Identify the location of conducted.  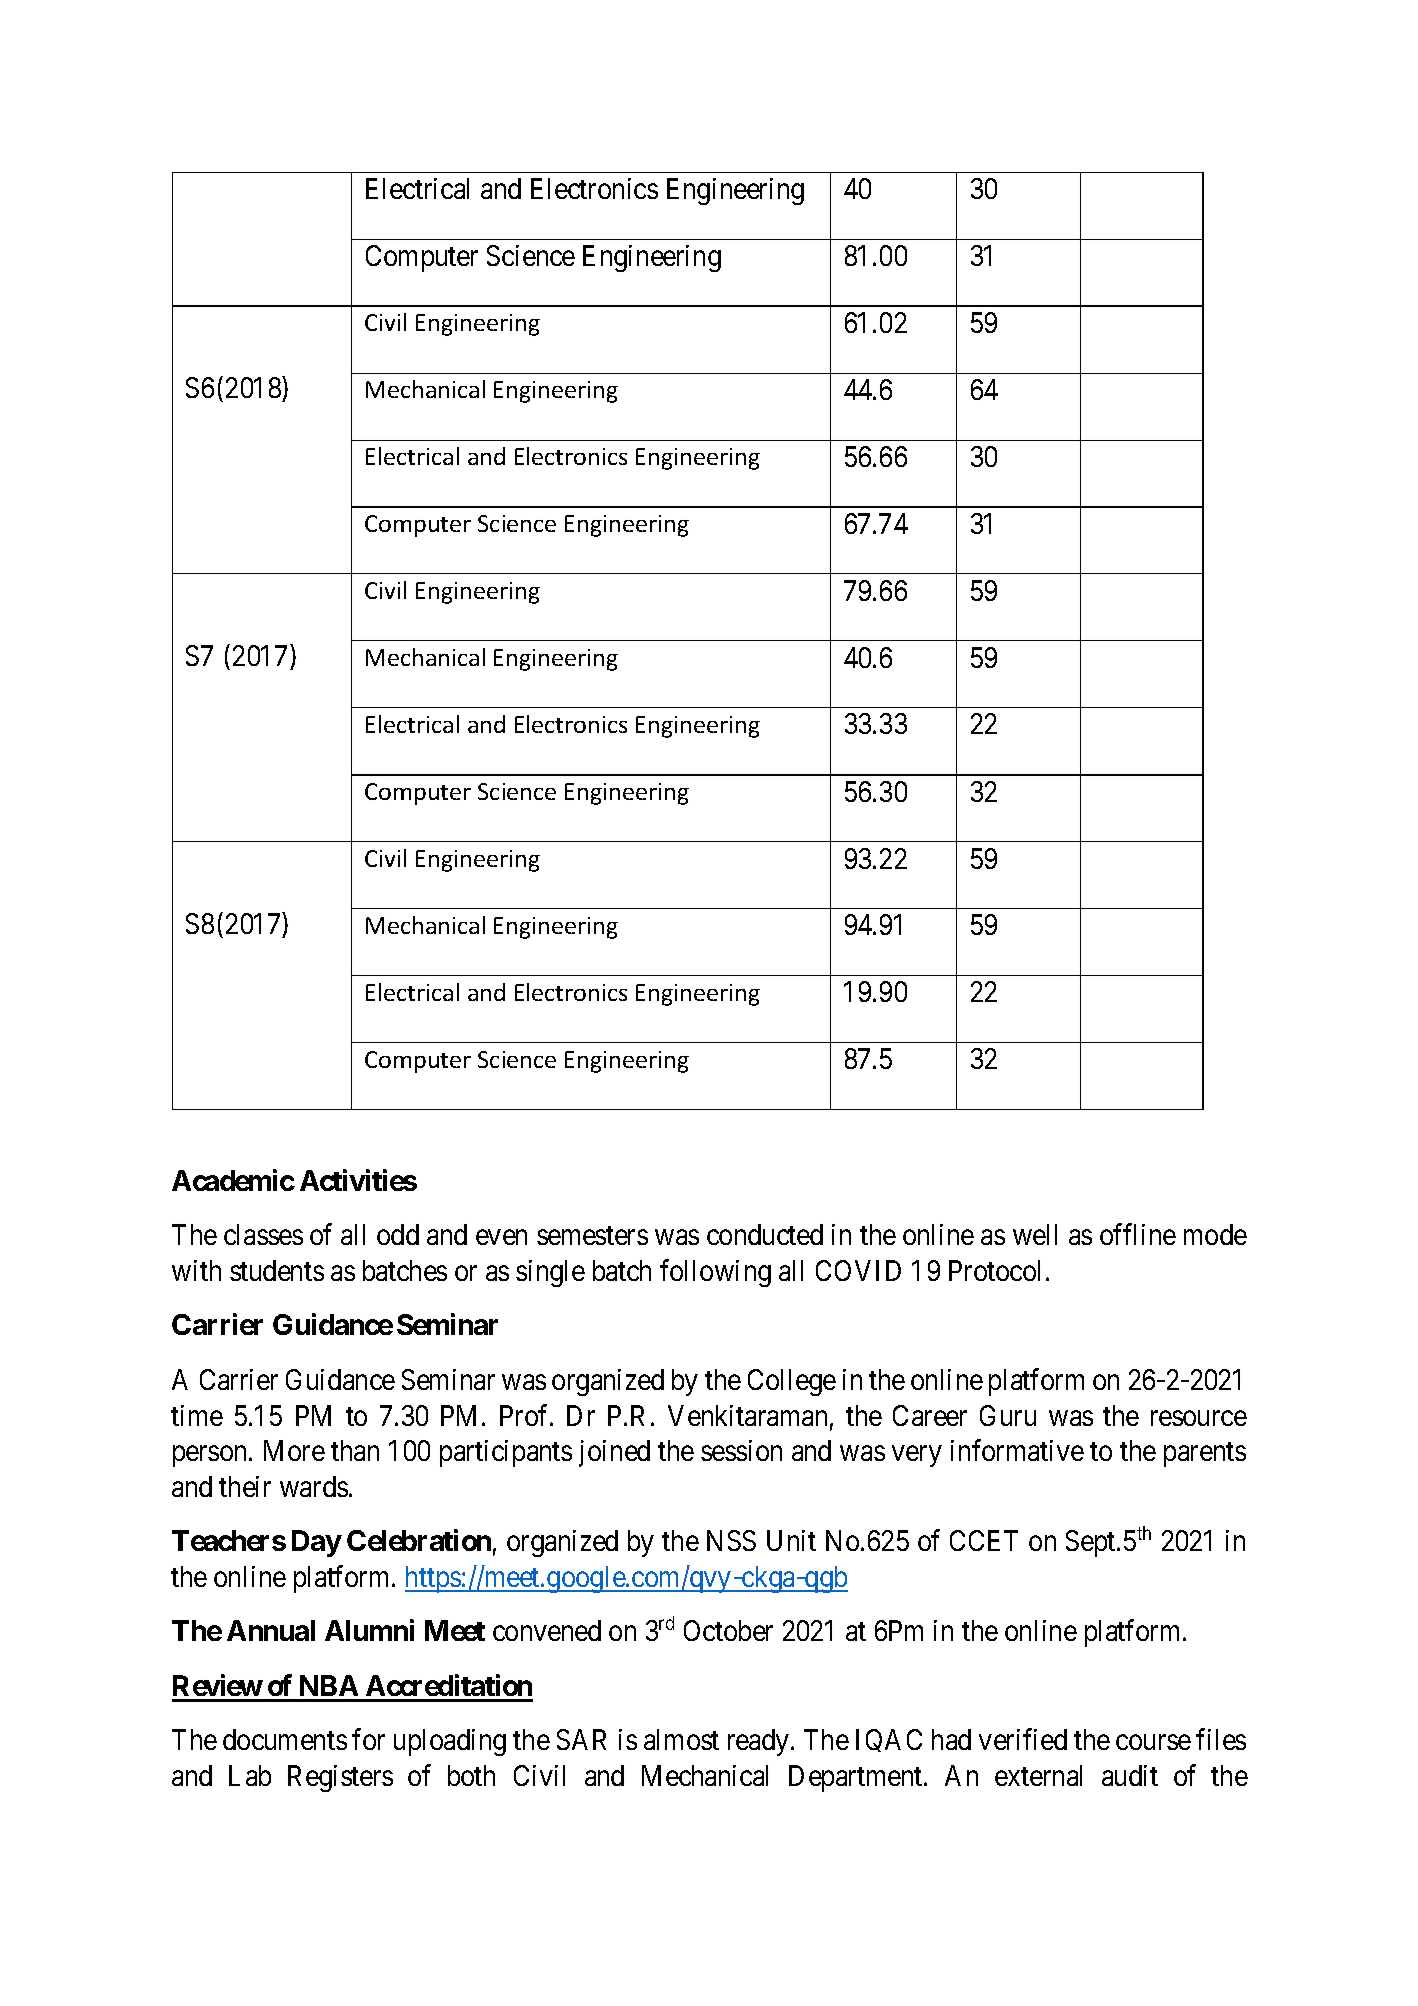
(765, 1234).
